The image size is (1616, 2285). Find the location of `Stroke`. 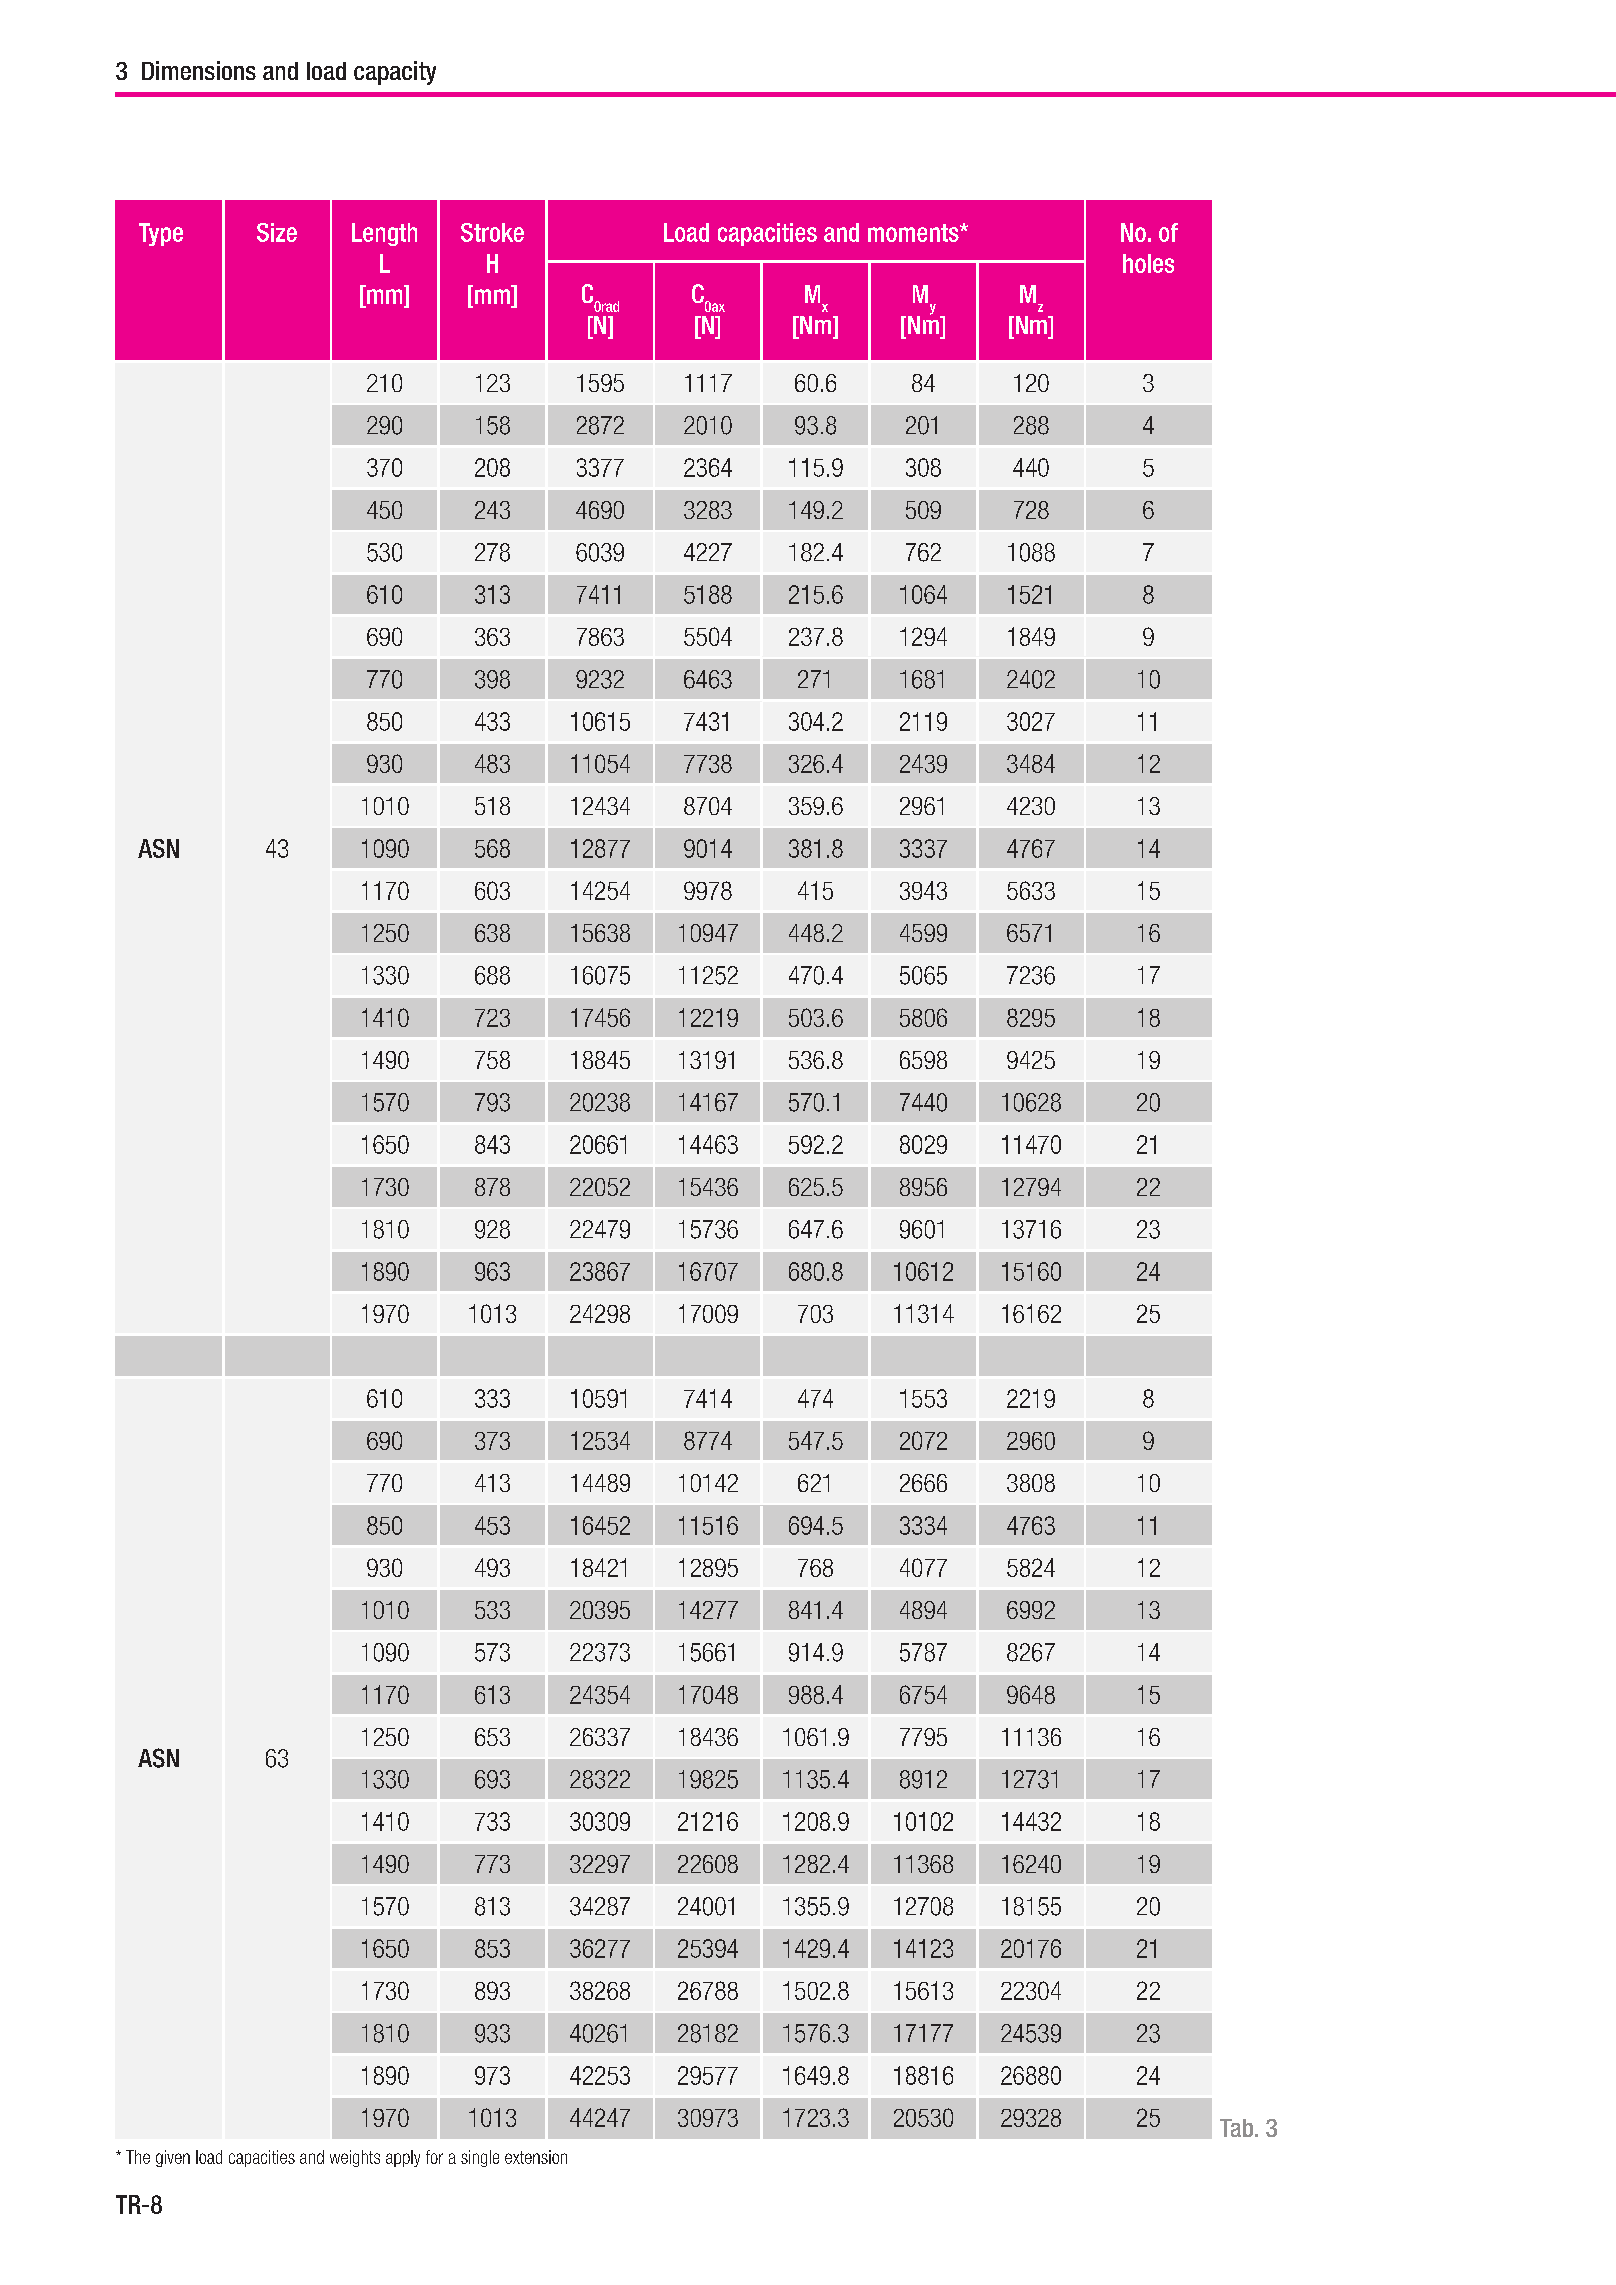

Stroke is located at coordinates (492, 232).
